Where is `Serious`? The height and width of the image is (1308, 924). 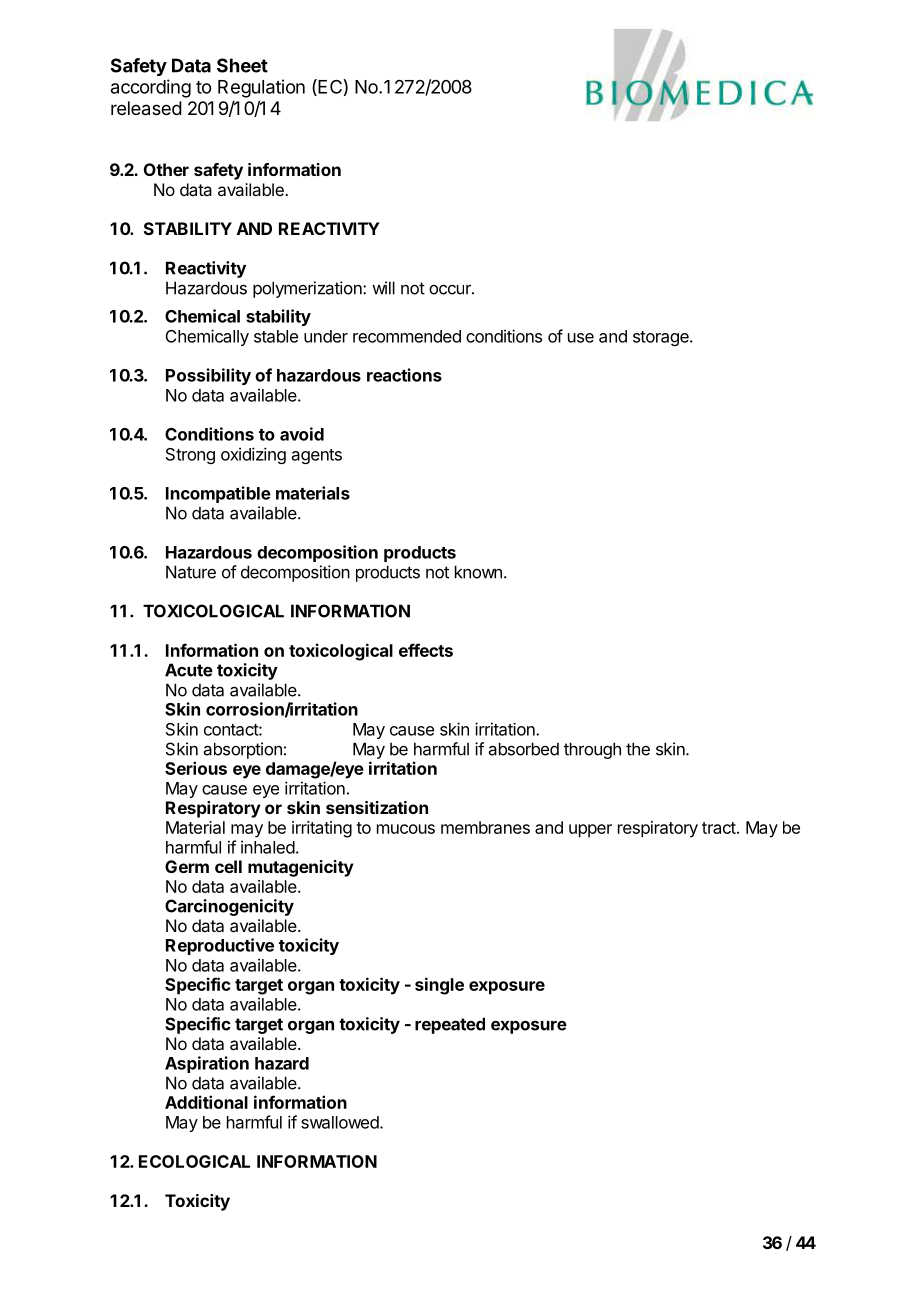
Serious is located at coordinates (196, 768).
